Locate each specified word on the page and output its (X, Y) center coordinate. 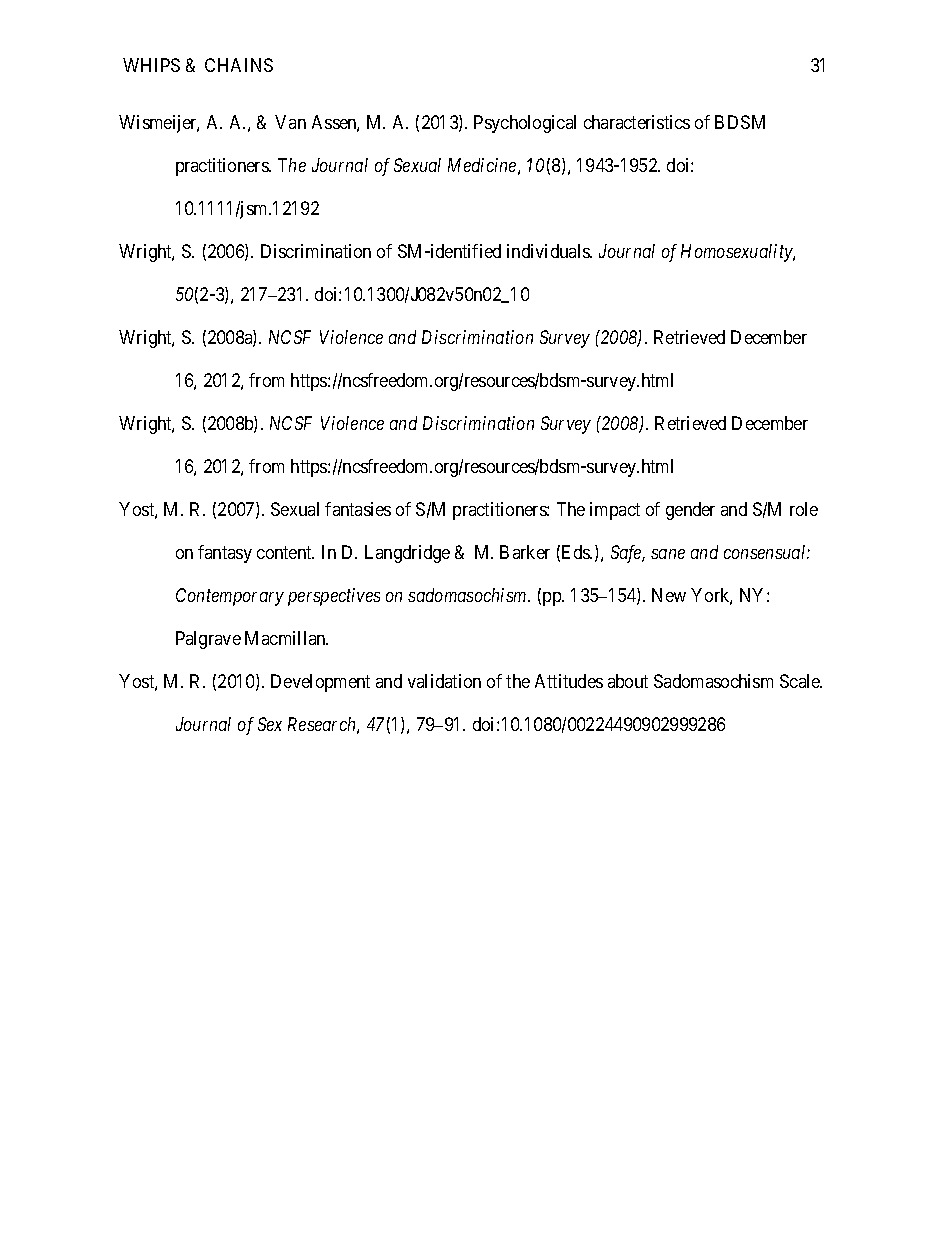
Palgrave (208, 640)
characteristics (637, 122)
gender (690, 511)
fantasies (358, 509)
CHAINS (239, 65)
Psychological (525, 124)
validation (444, 681)
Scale (801, 681)
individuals (549, 251)
